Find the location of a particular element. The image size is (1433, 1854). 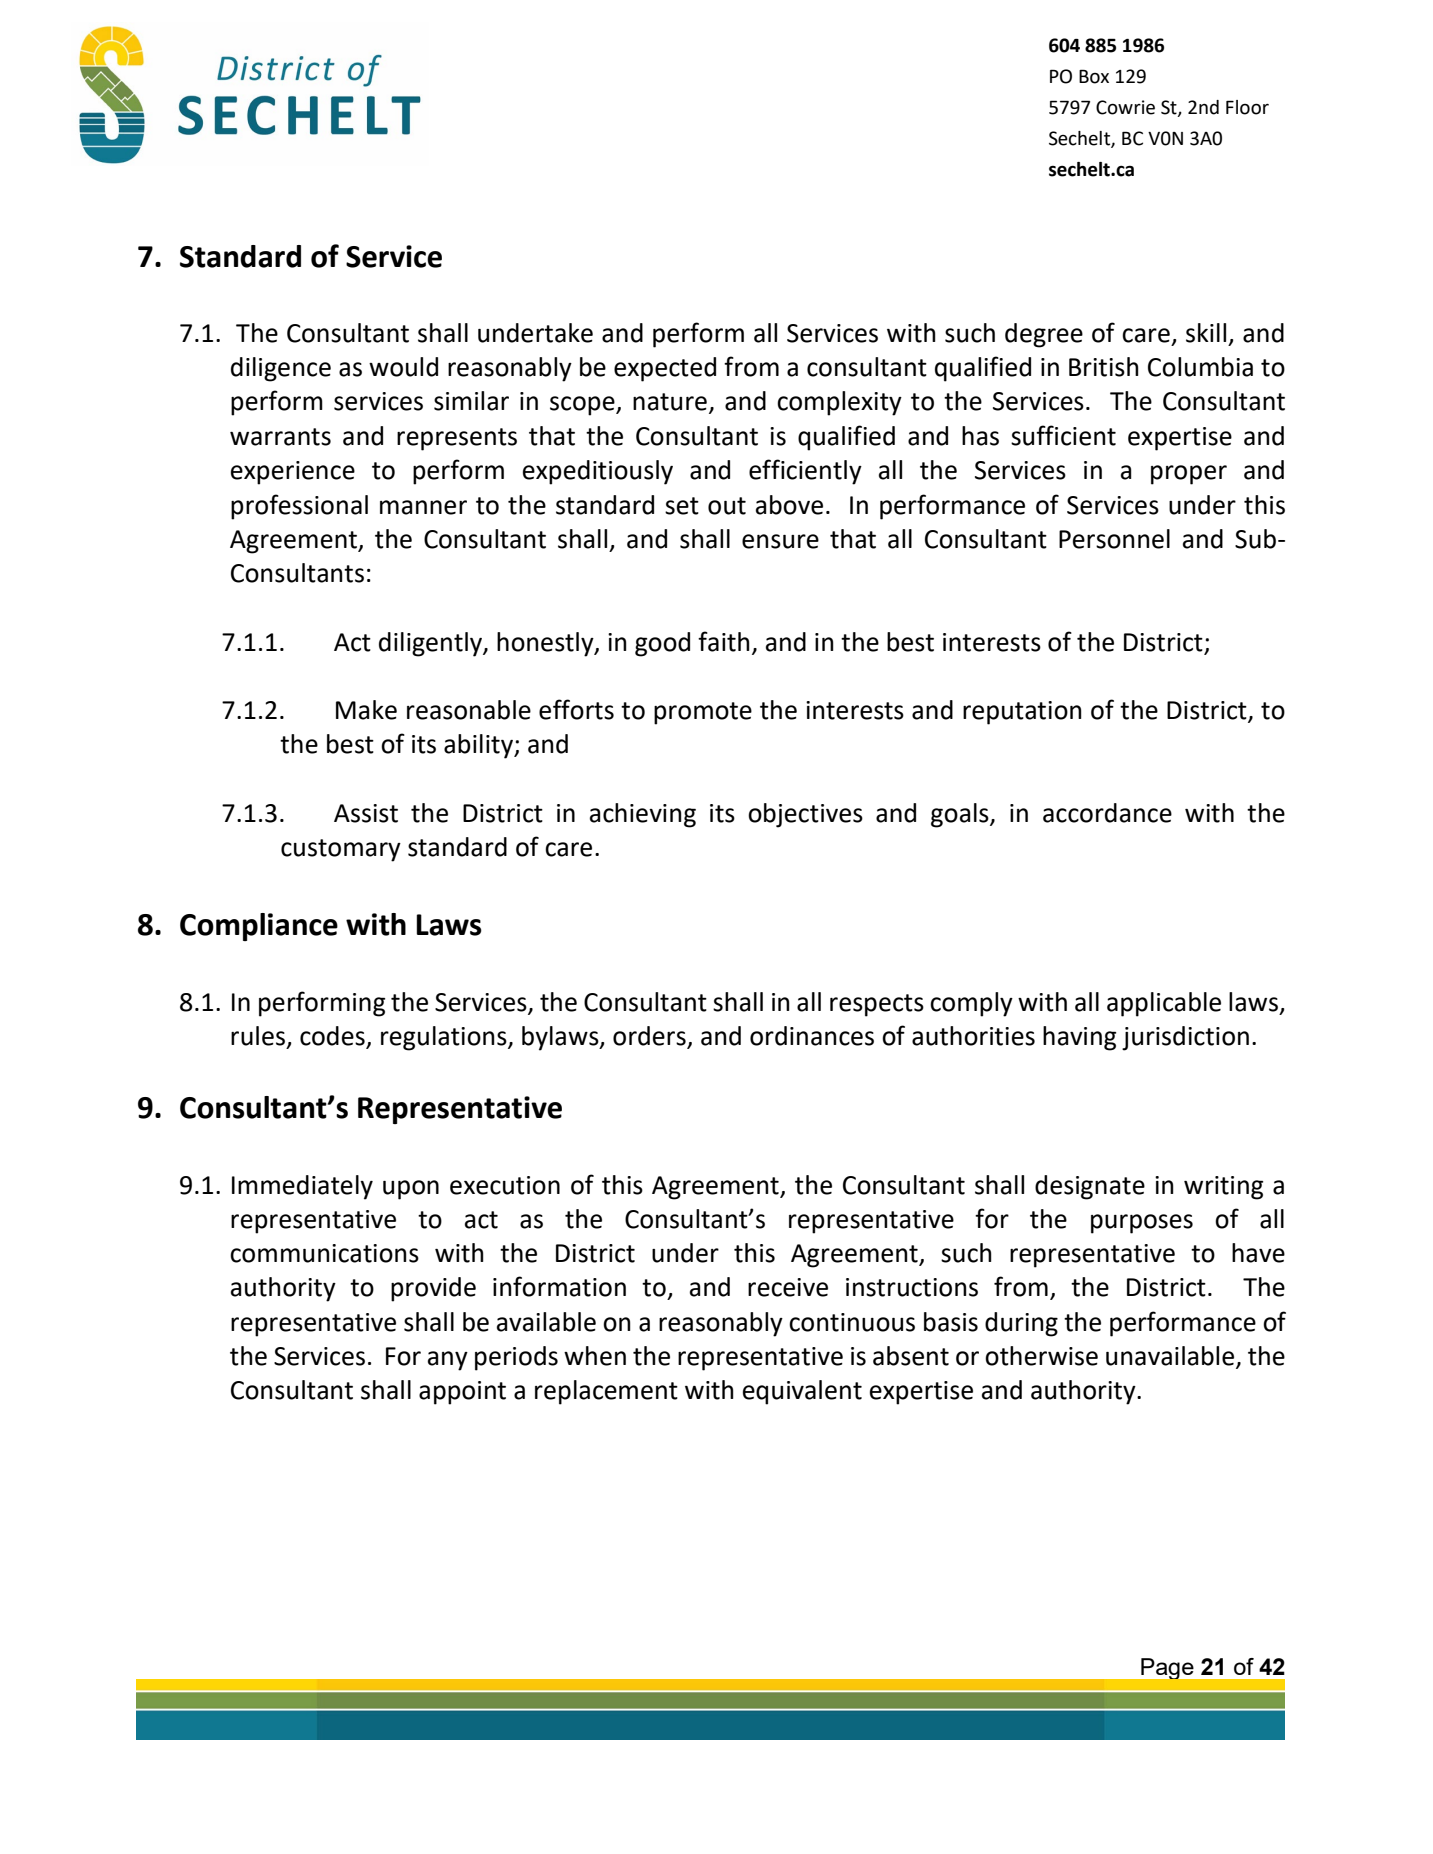

reputation is located at coordinates (1022, 713).
